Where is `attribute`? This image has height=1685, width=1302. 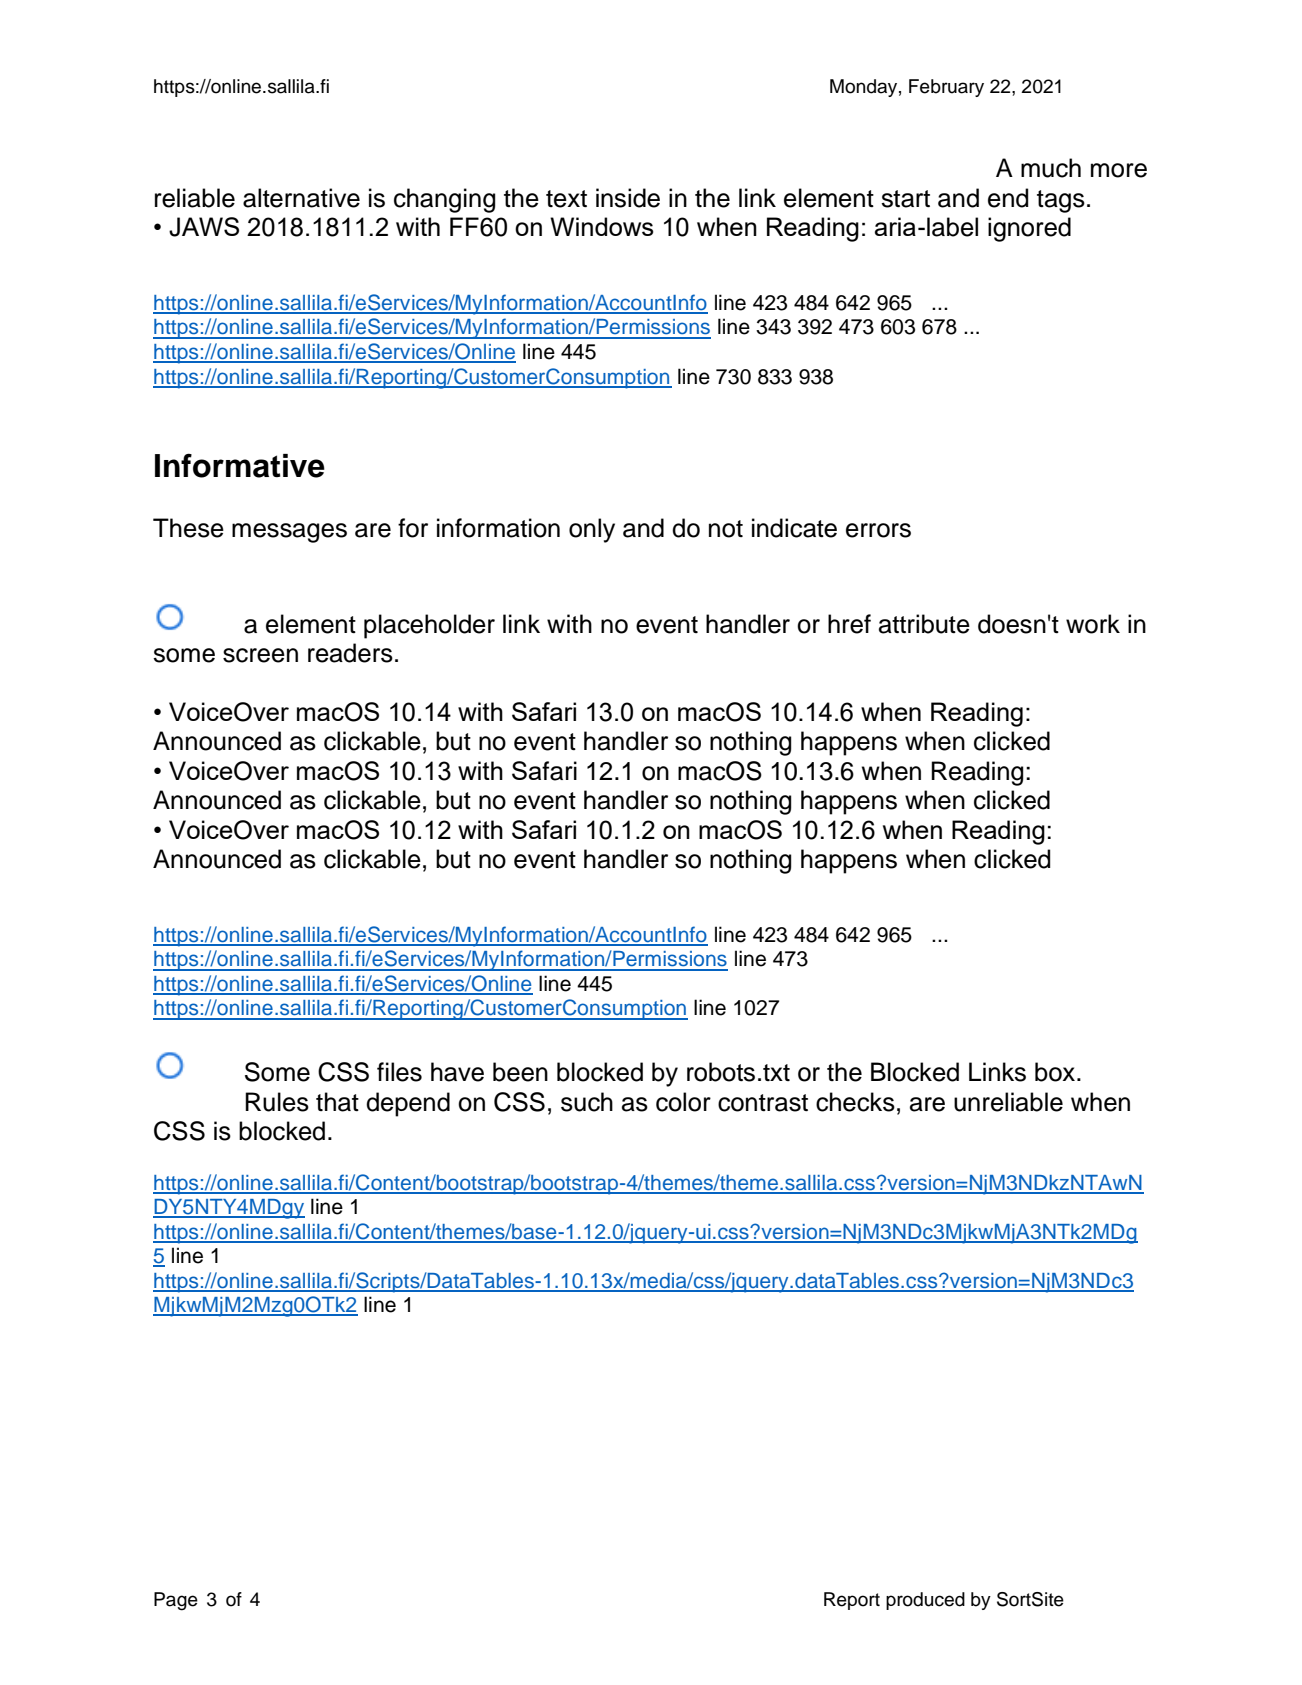
attribute is located at coordinates (924, 624).
